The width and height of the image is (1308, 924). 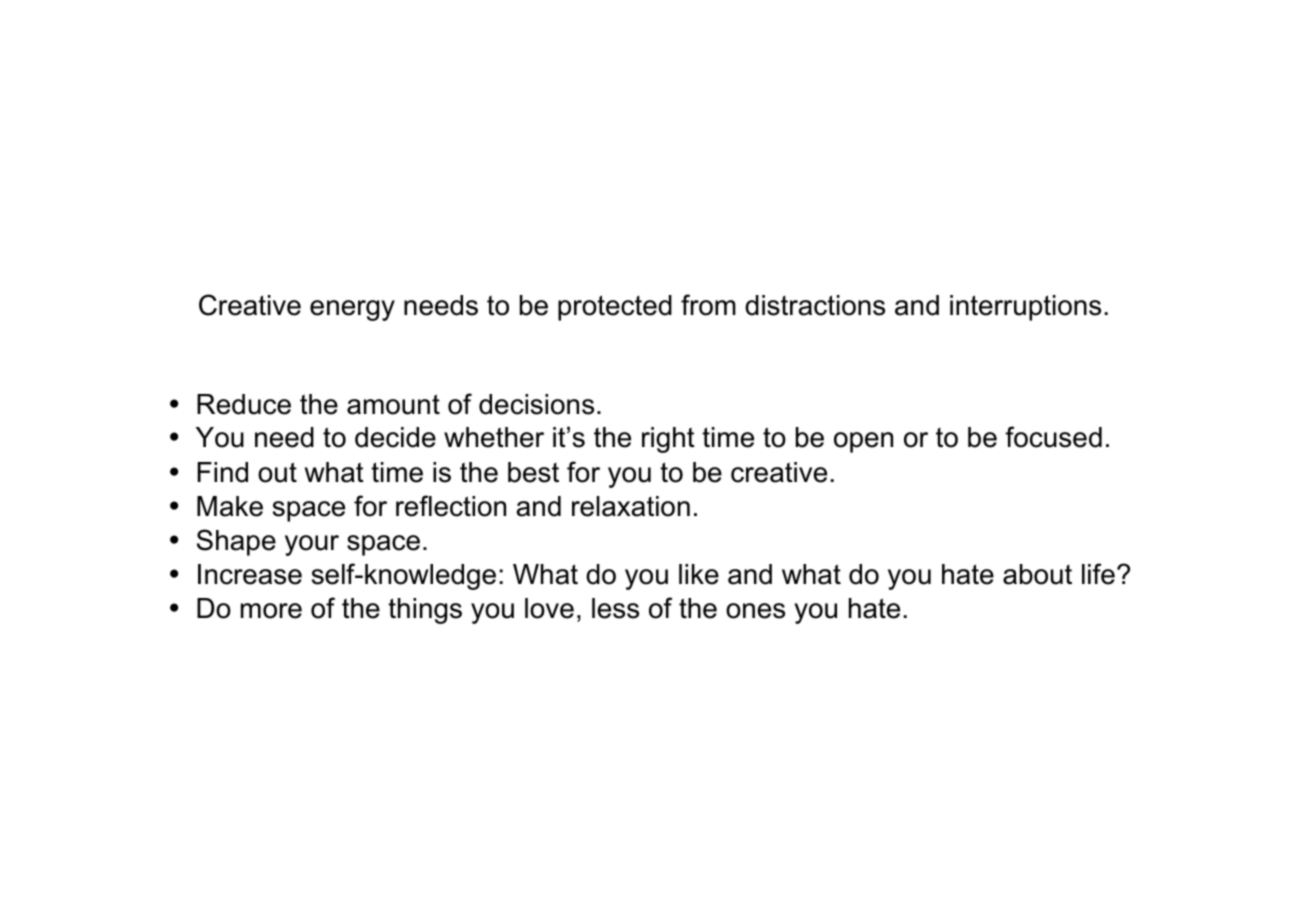 I want to click on energy, so click(x=352, y=310).
